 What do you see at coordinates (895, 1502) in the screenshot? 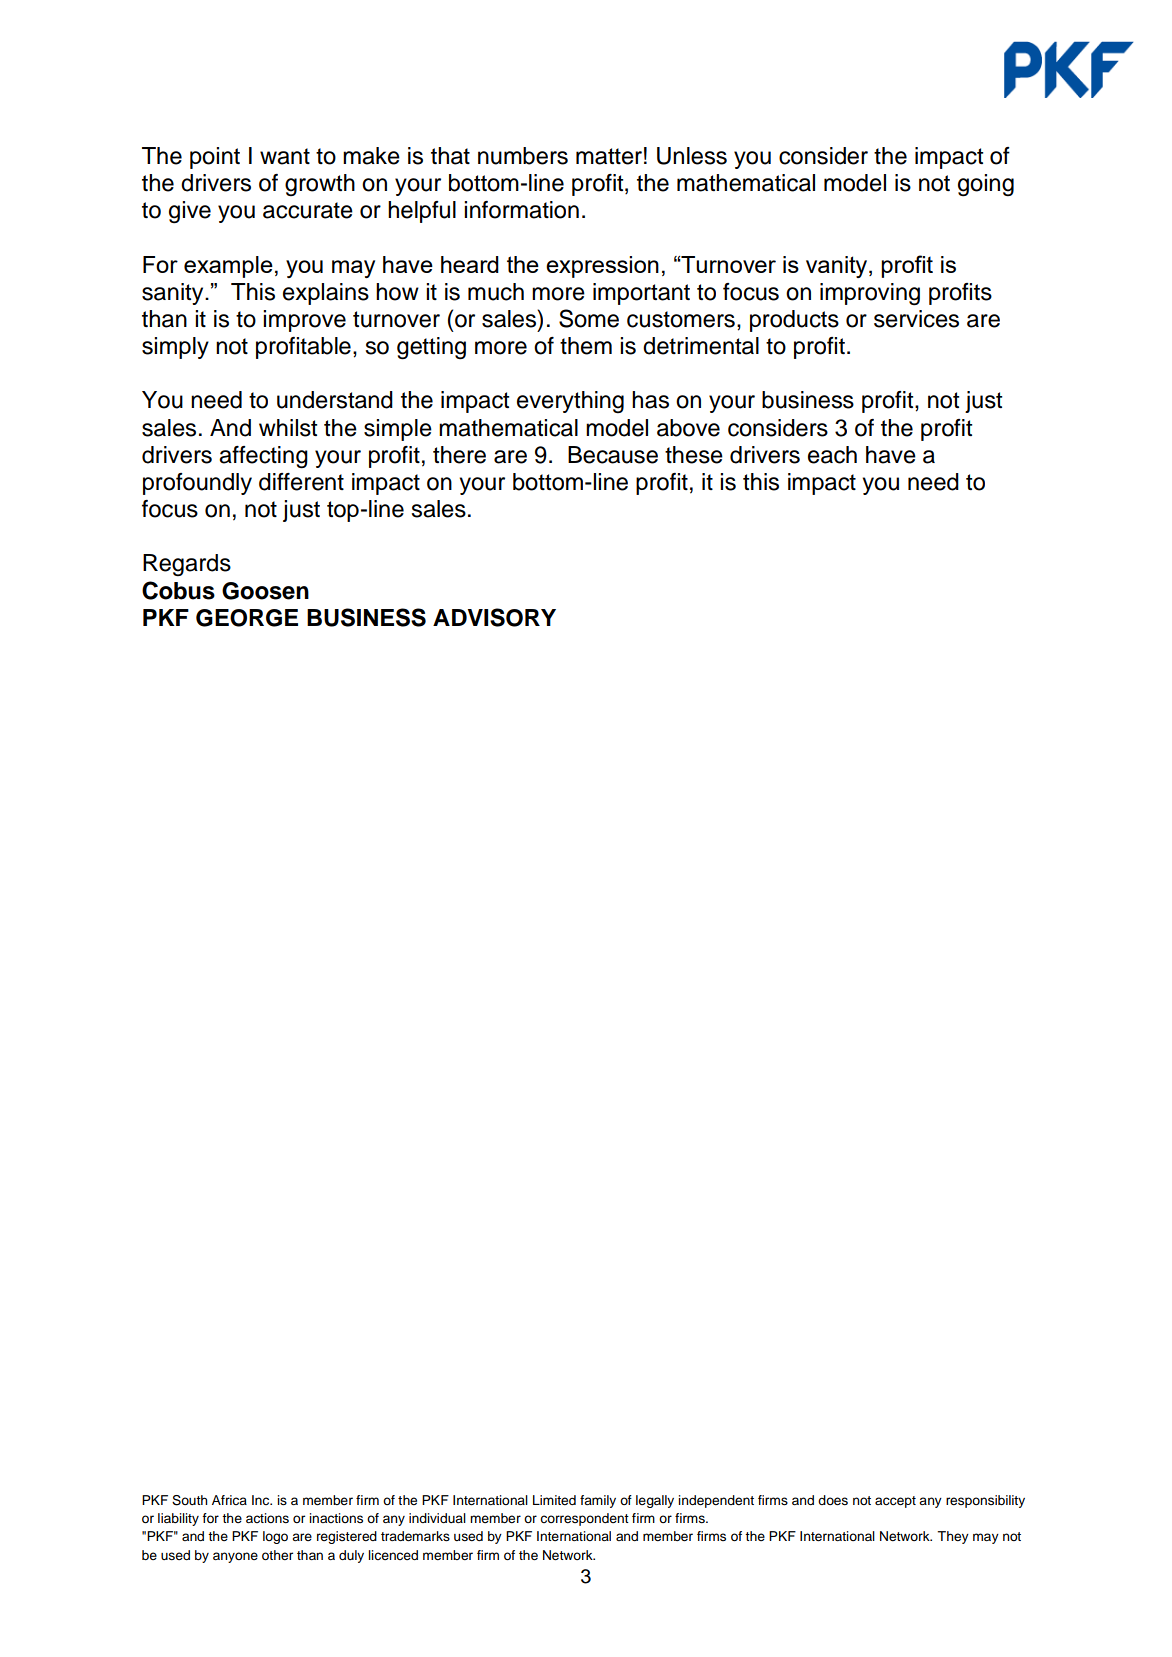
I see `accept` at bounding box center [895, 1502].
